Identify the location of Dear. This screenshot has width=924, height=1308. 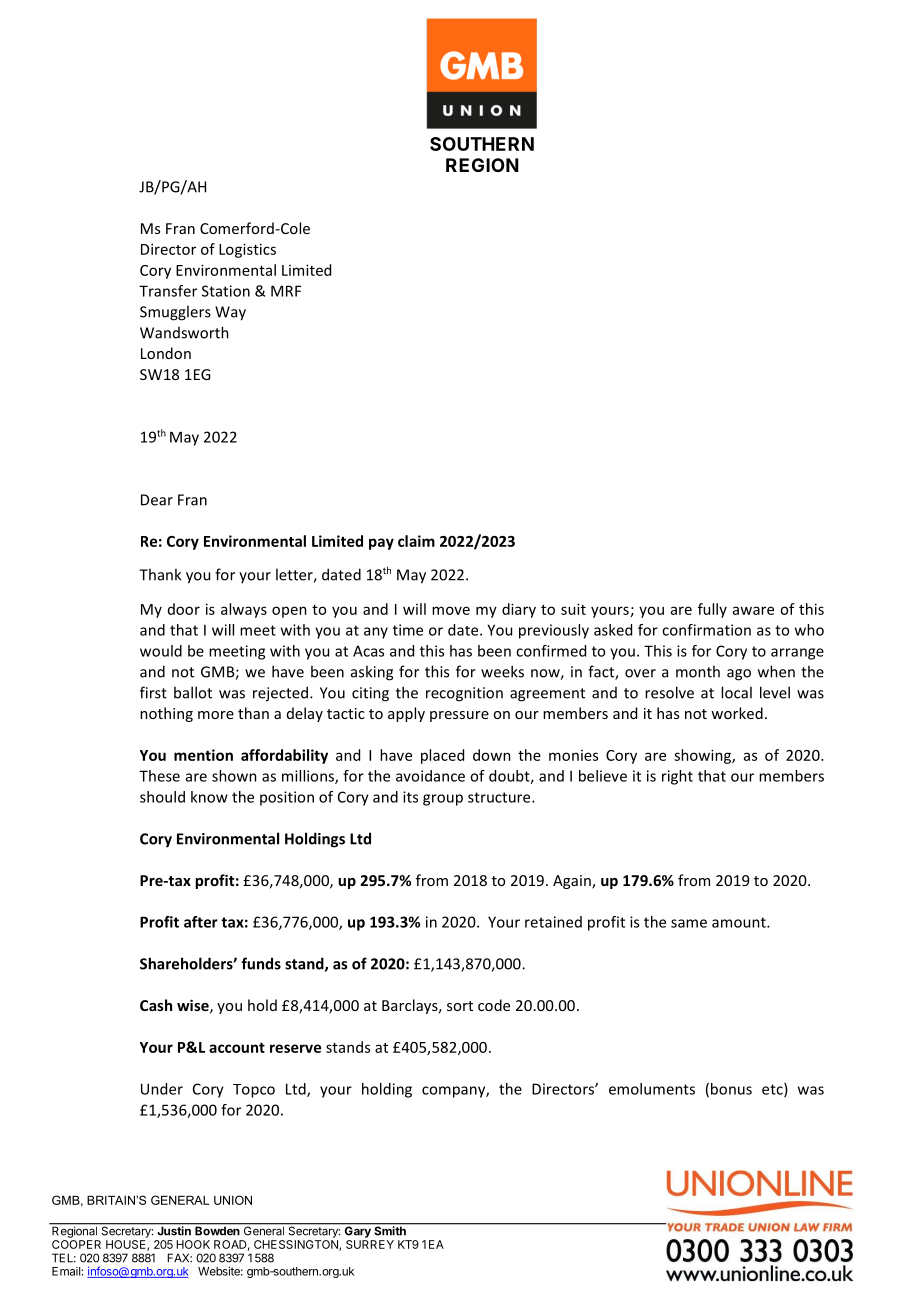
(157, 500).
